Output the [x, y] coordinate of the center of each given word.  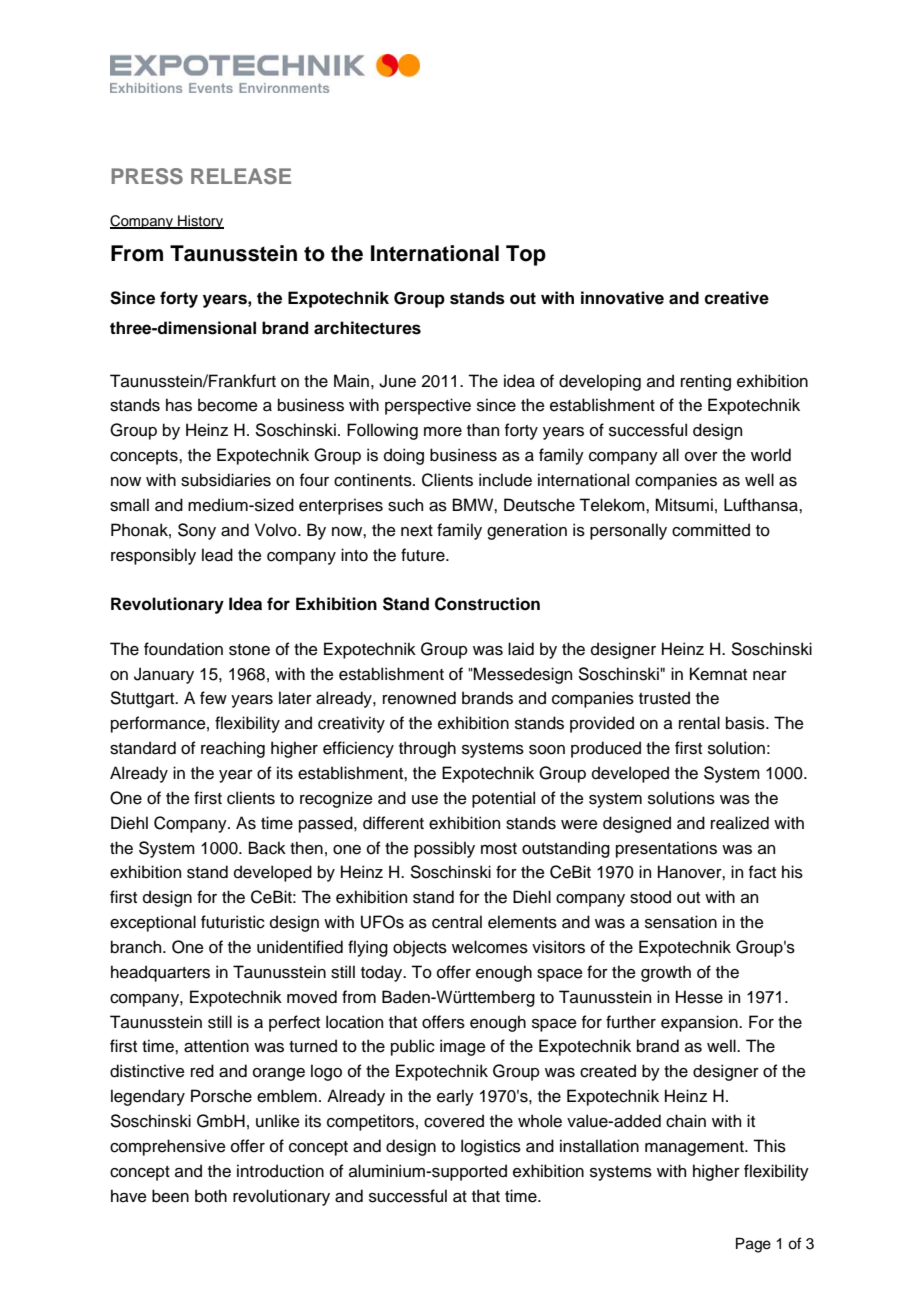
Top [526, 255]
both [211, 1196]
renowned [419, 698]
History [200, 222]
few [213, 698]
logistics [491, 1147]
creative [736, 298]
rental [699, 723]
